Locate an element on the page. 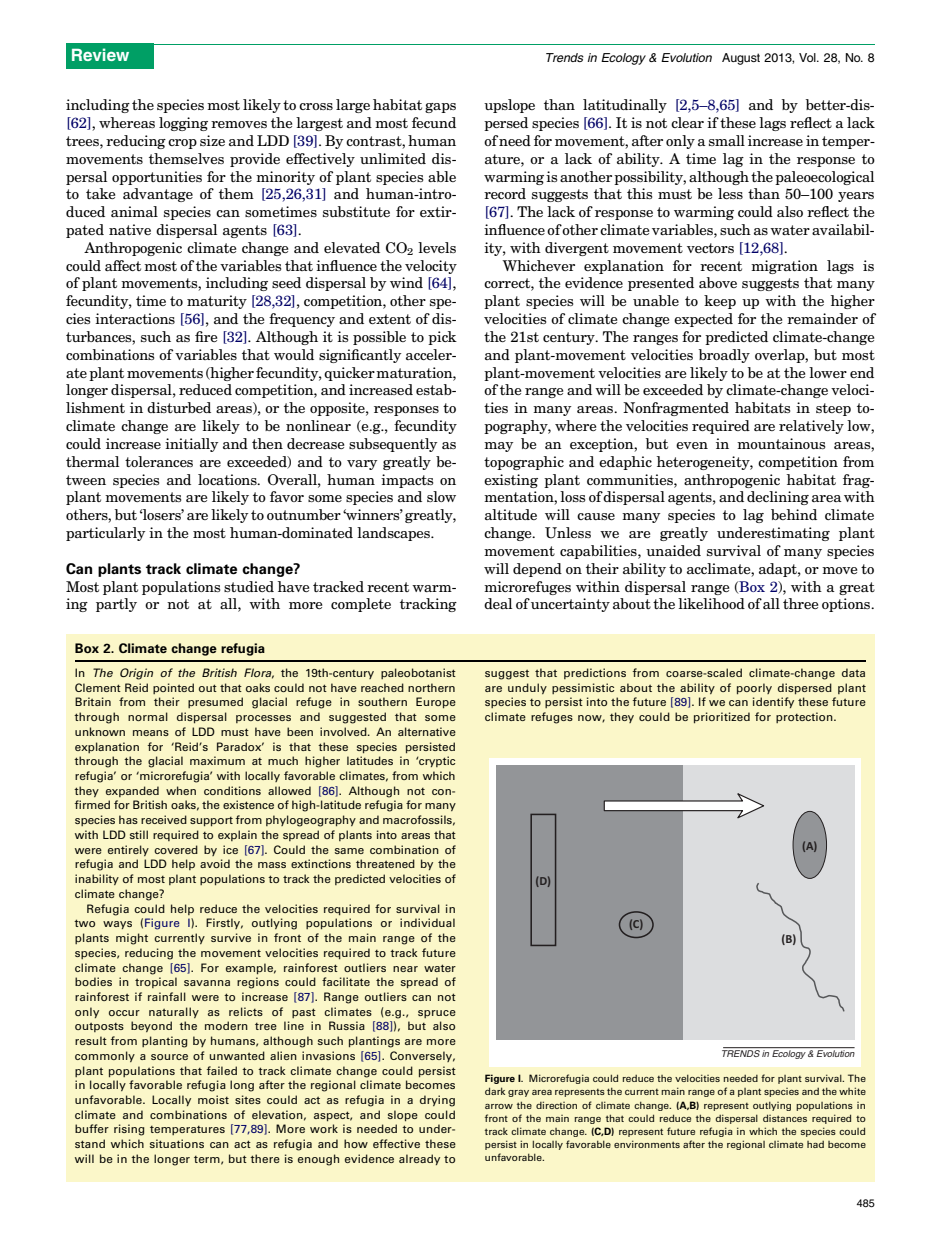  covered is located at coordinates (176, 849).
